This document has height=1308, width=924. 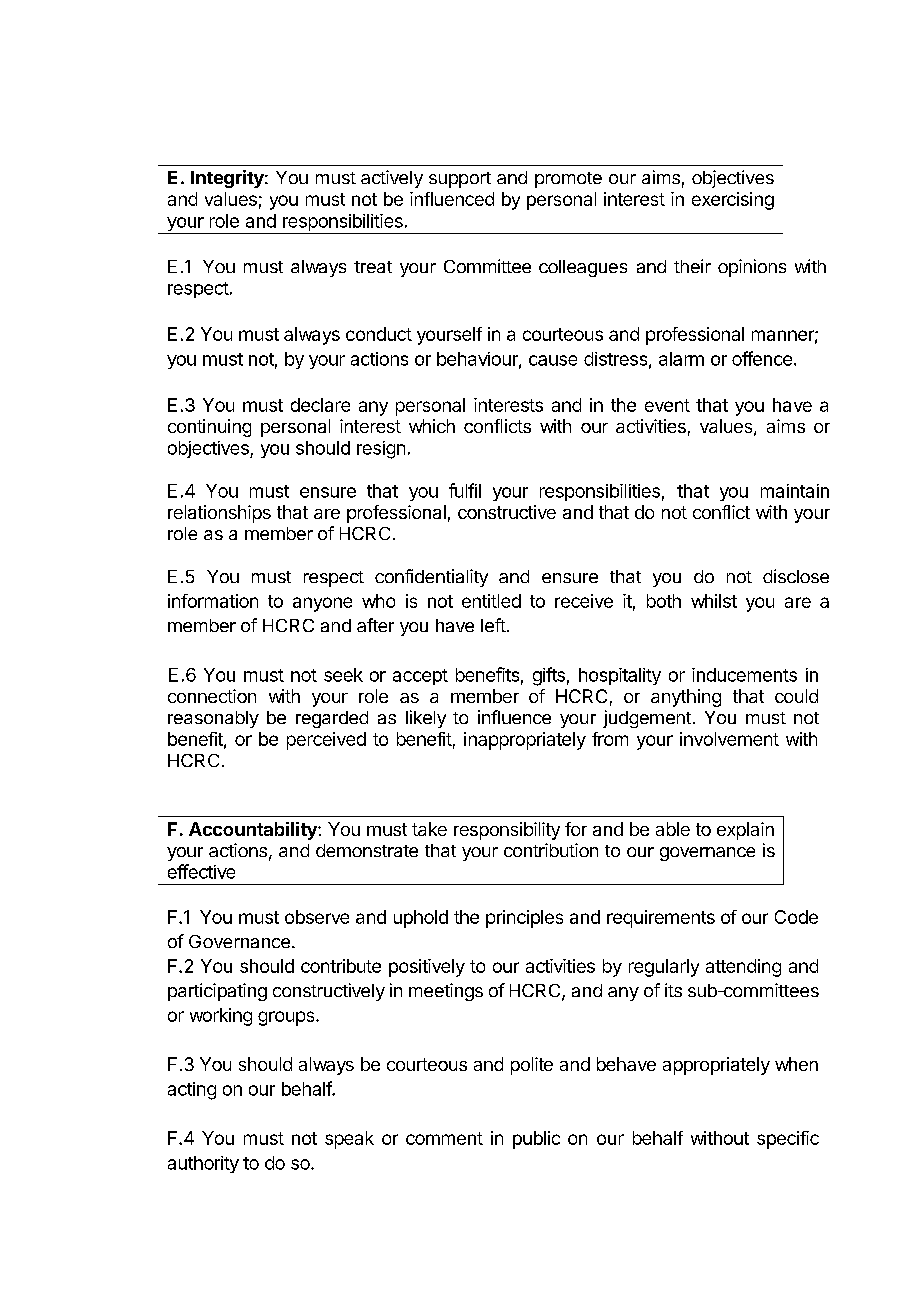 I want to click on which, so click(x=432, y=426).
